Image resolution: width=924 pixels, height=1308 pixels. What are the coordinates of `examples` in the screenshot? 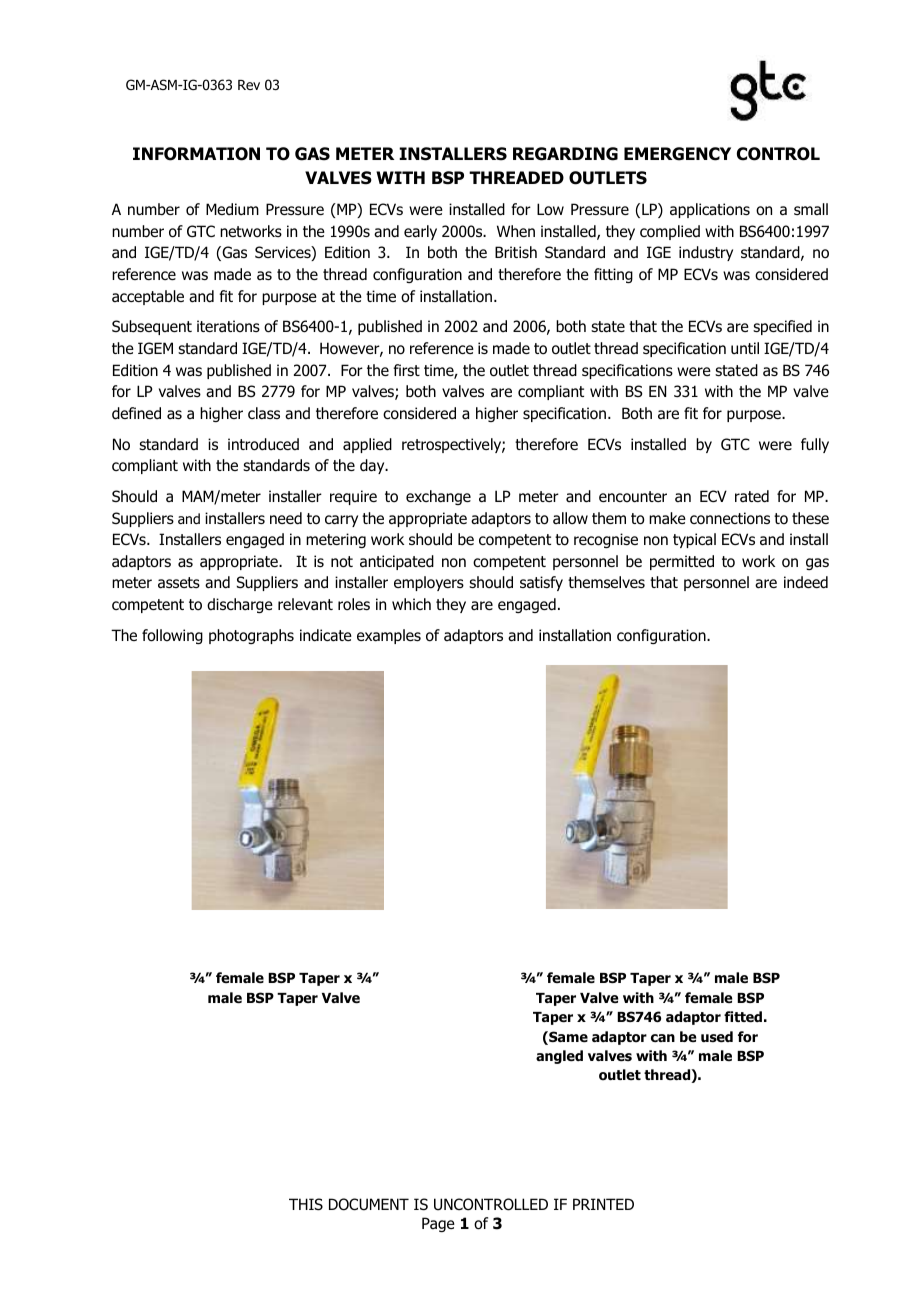 It's located at (389, 636).
